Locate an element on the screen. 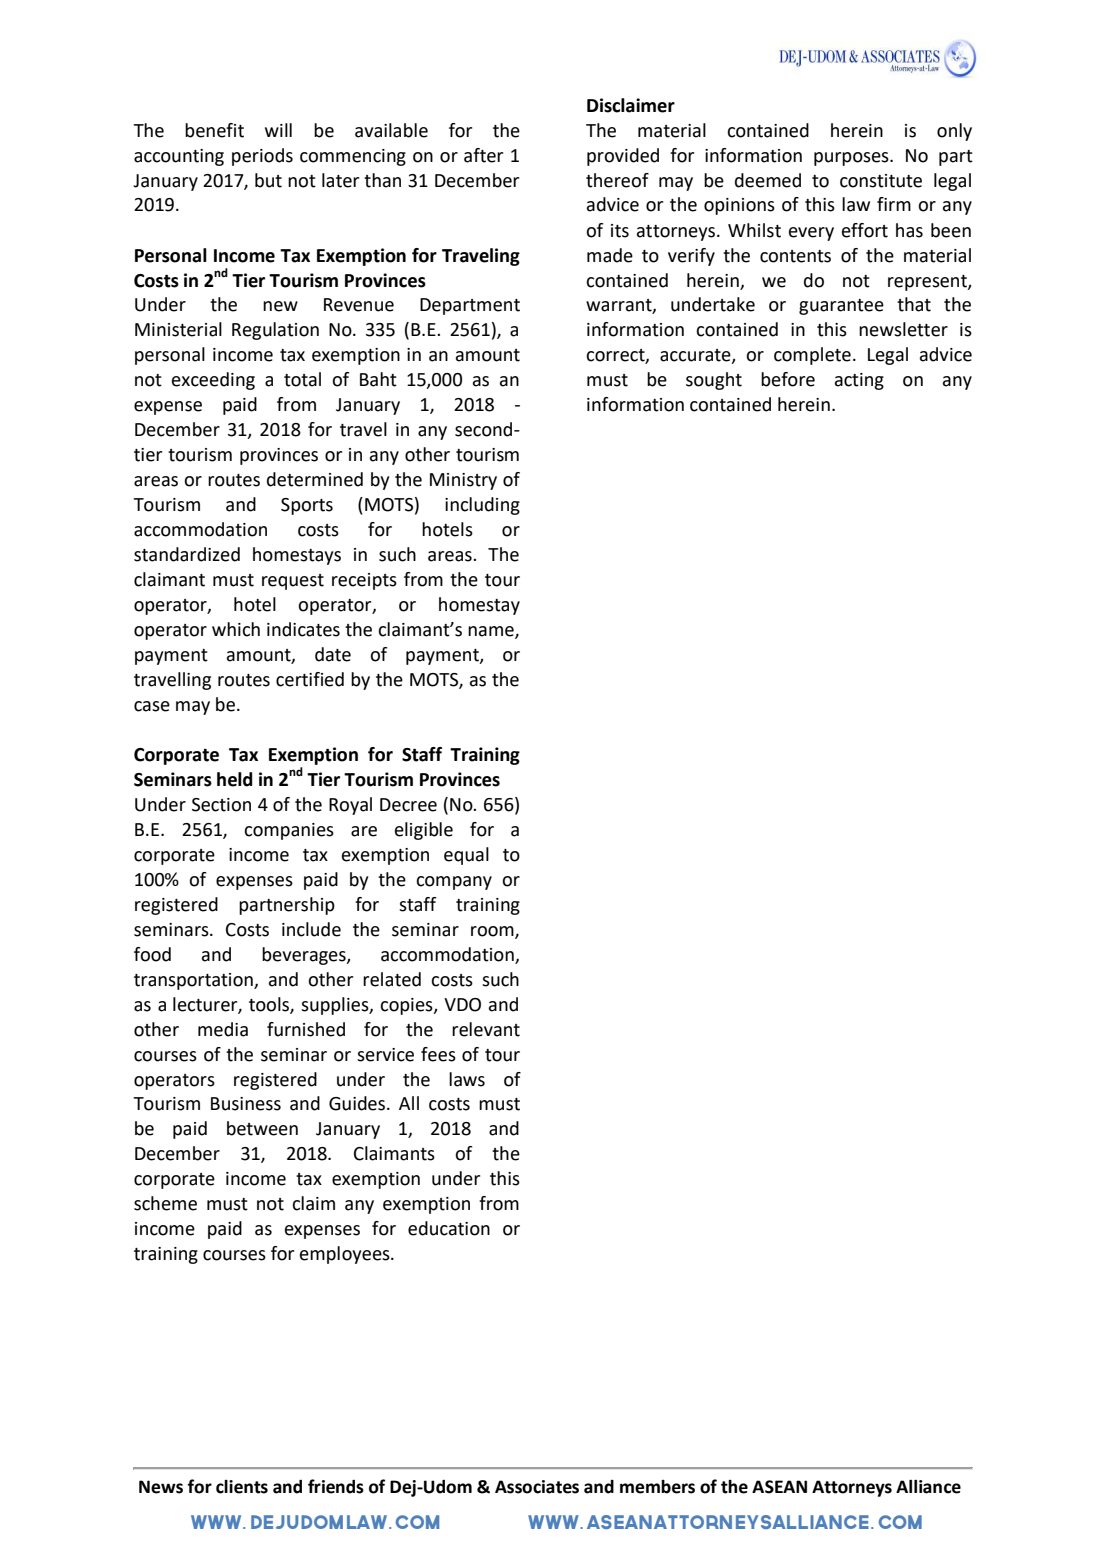 This screenshot has width=1106, height=1565. Section is located at coordinates (221, 805).
